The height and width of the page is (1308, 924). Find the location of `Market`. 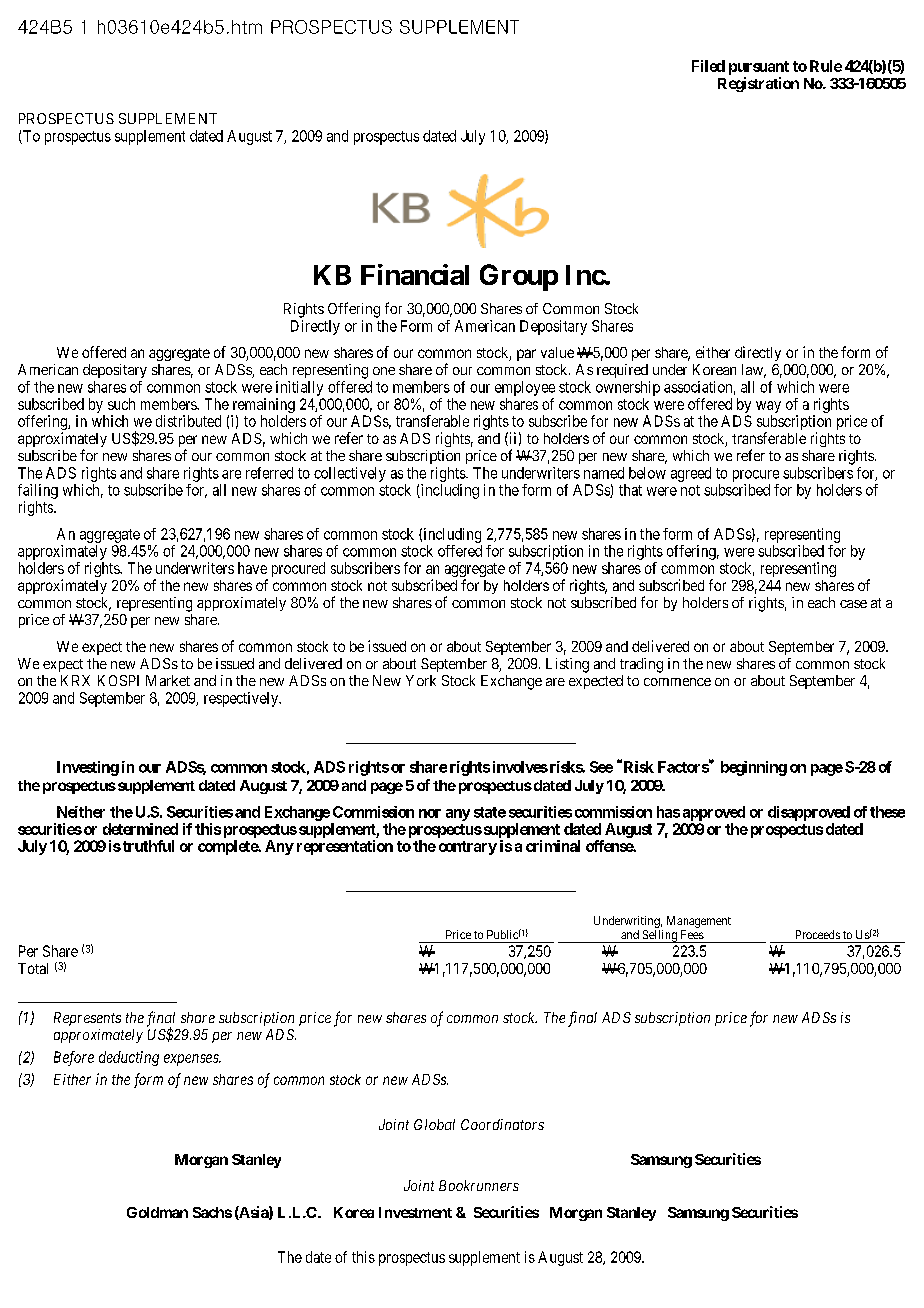

Market is located at coordinates (168, 680).
